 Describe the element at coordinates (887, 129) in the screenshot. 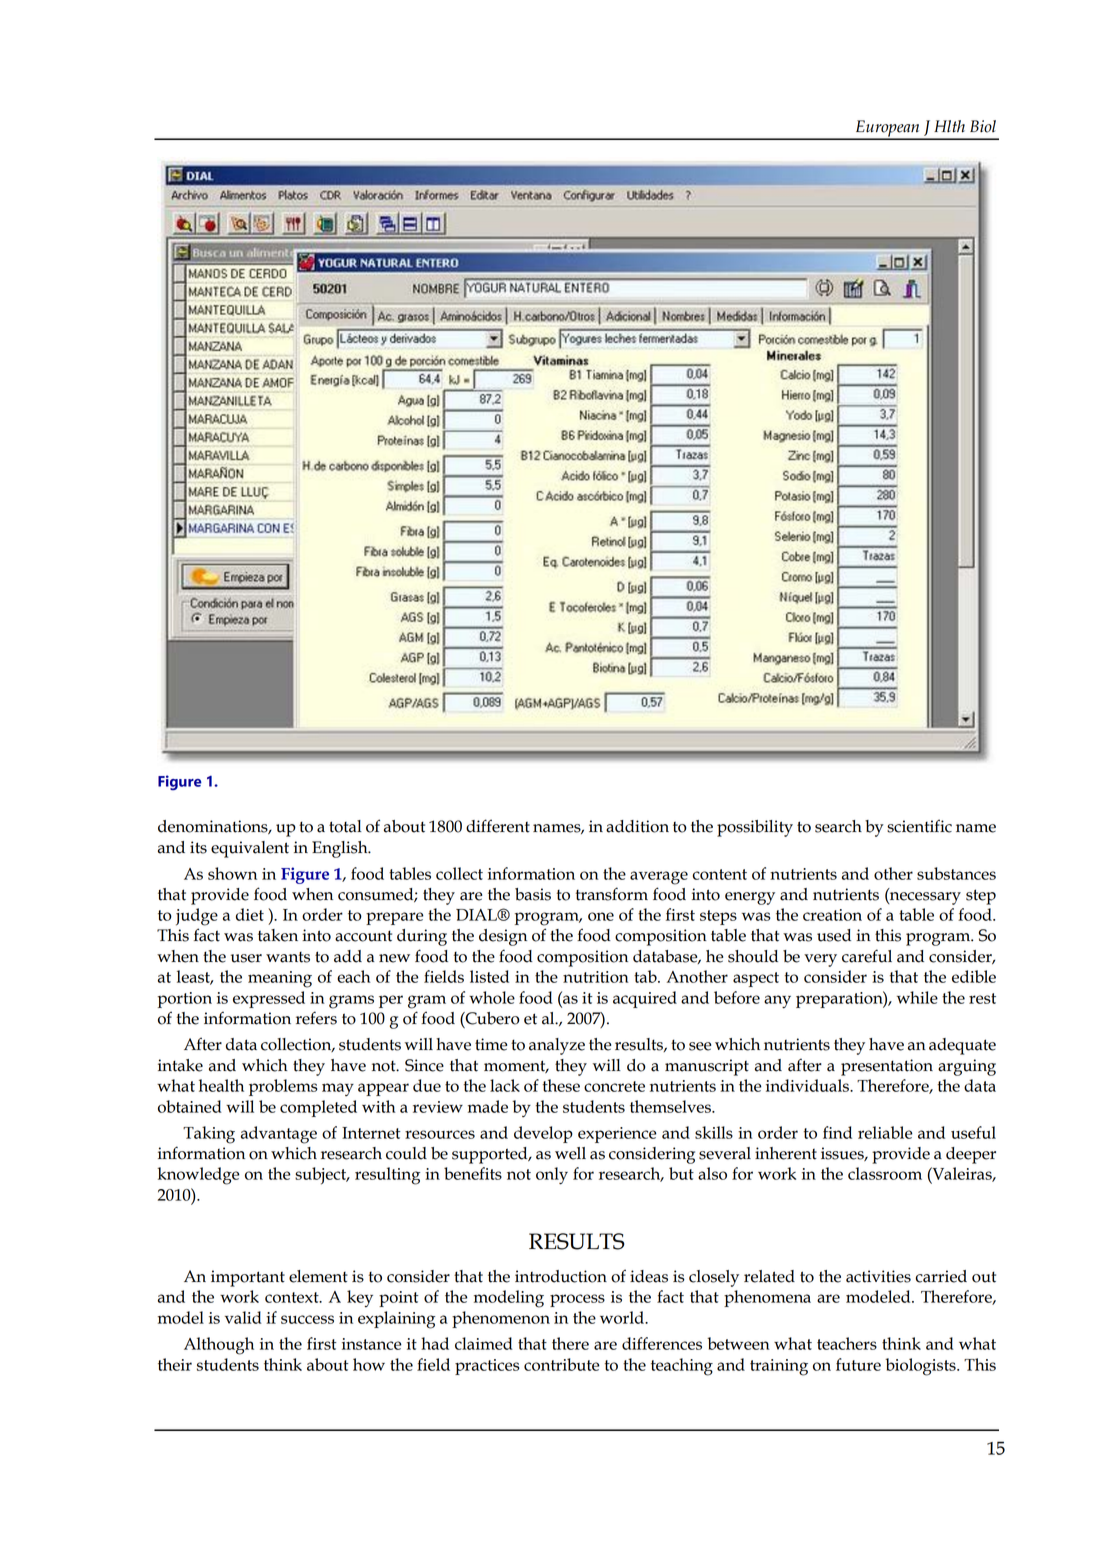

I see `European` at that location.
